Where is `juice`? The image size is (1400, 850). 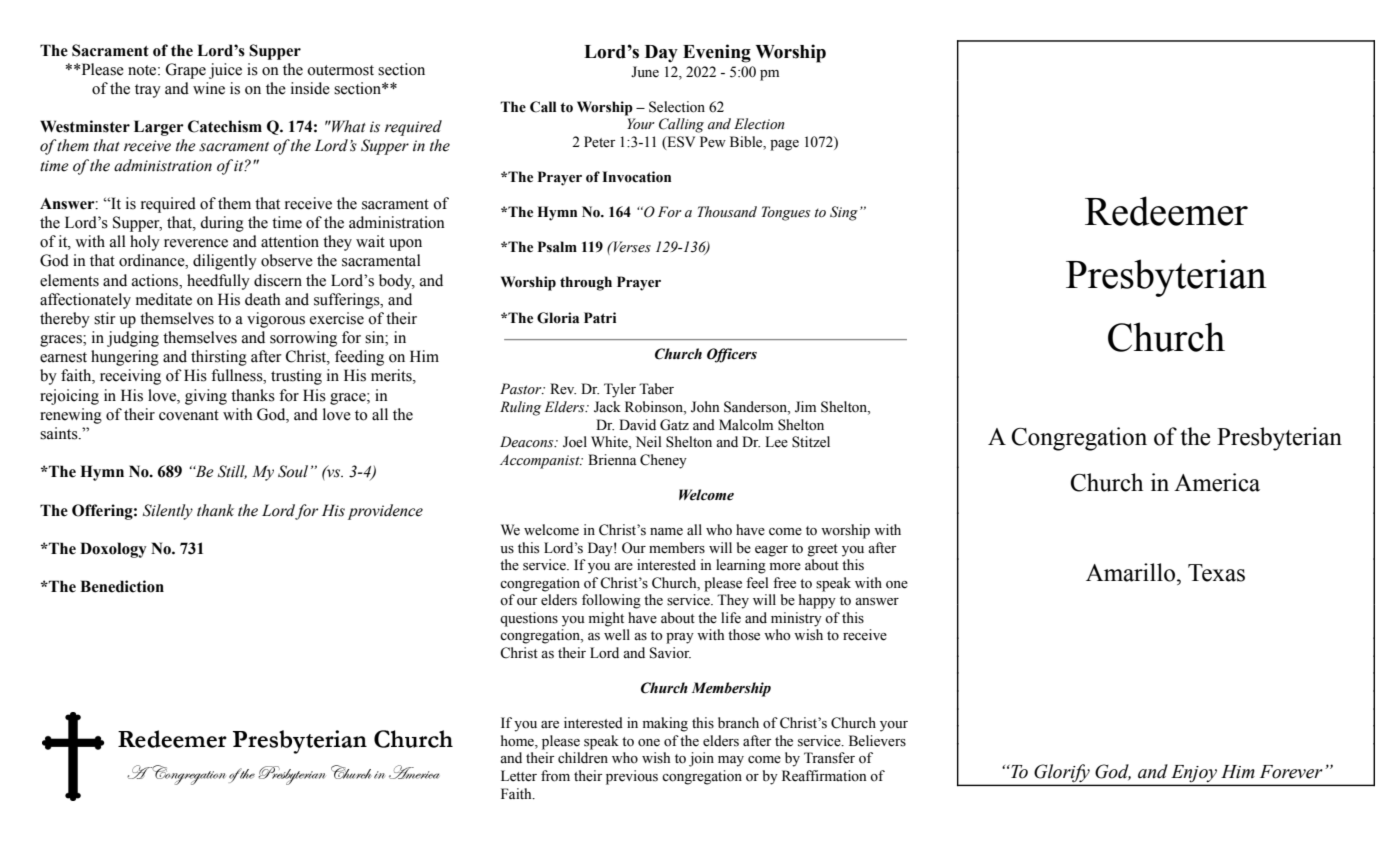 juice is located at coordinates (225, 71).
